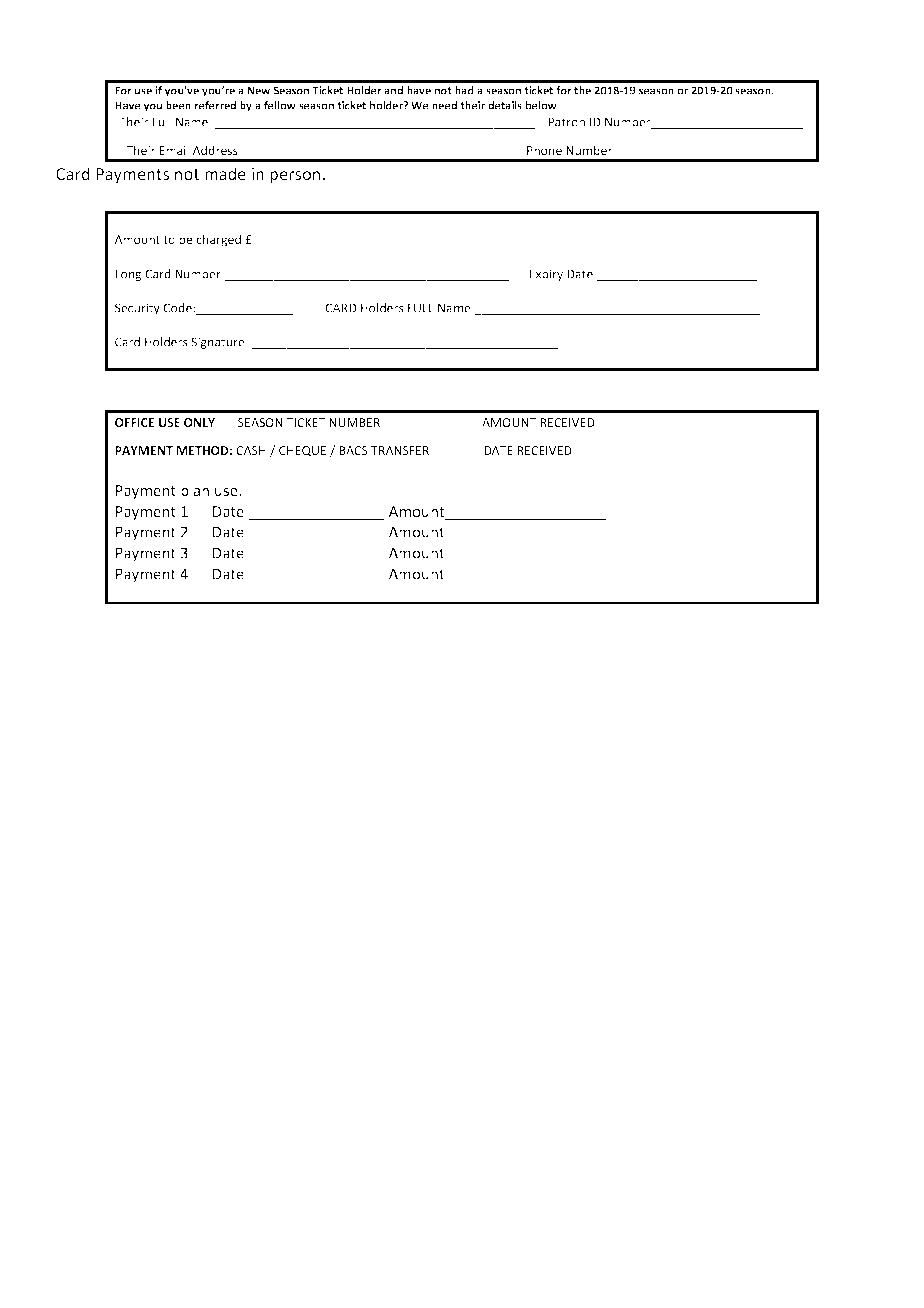 The image size is (924, 1308). Describe the element at coordinates (195, 491) in the document. I see `plan` at that location.
